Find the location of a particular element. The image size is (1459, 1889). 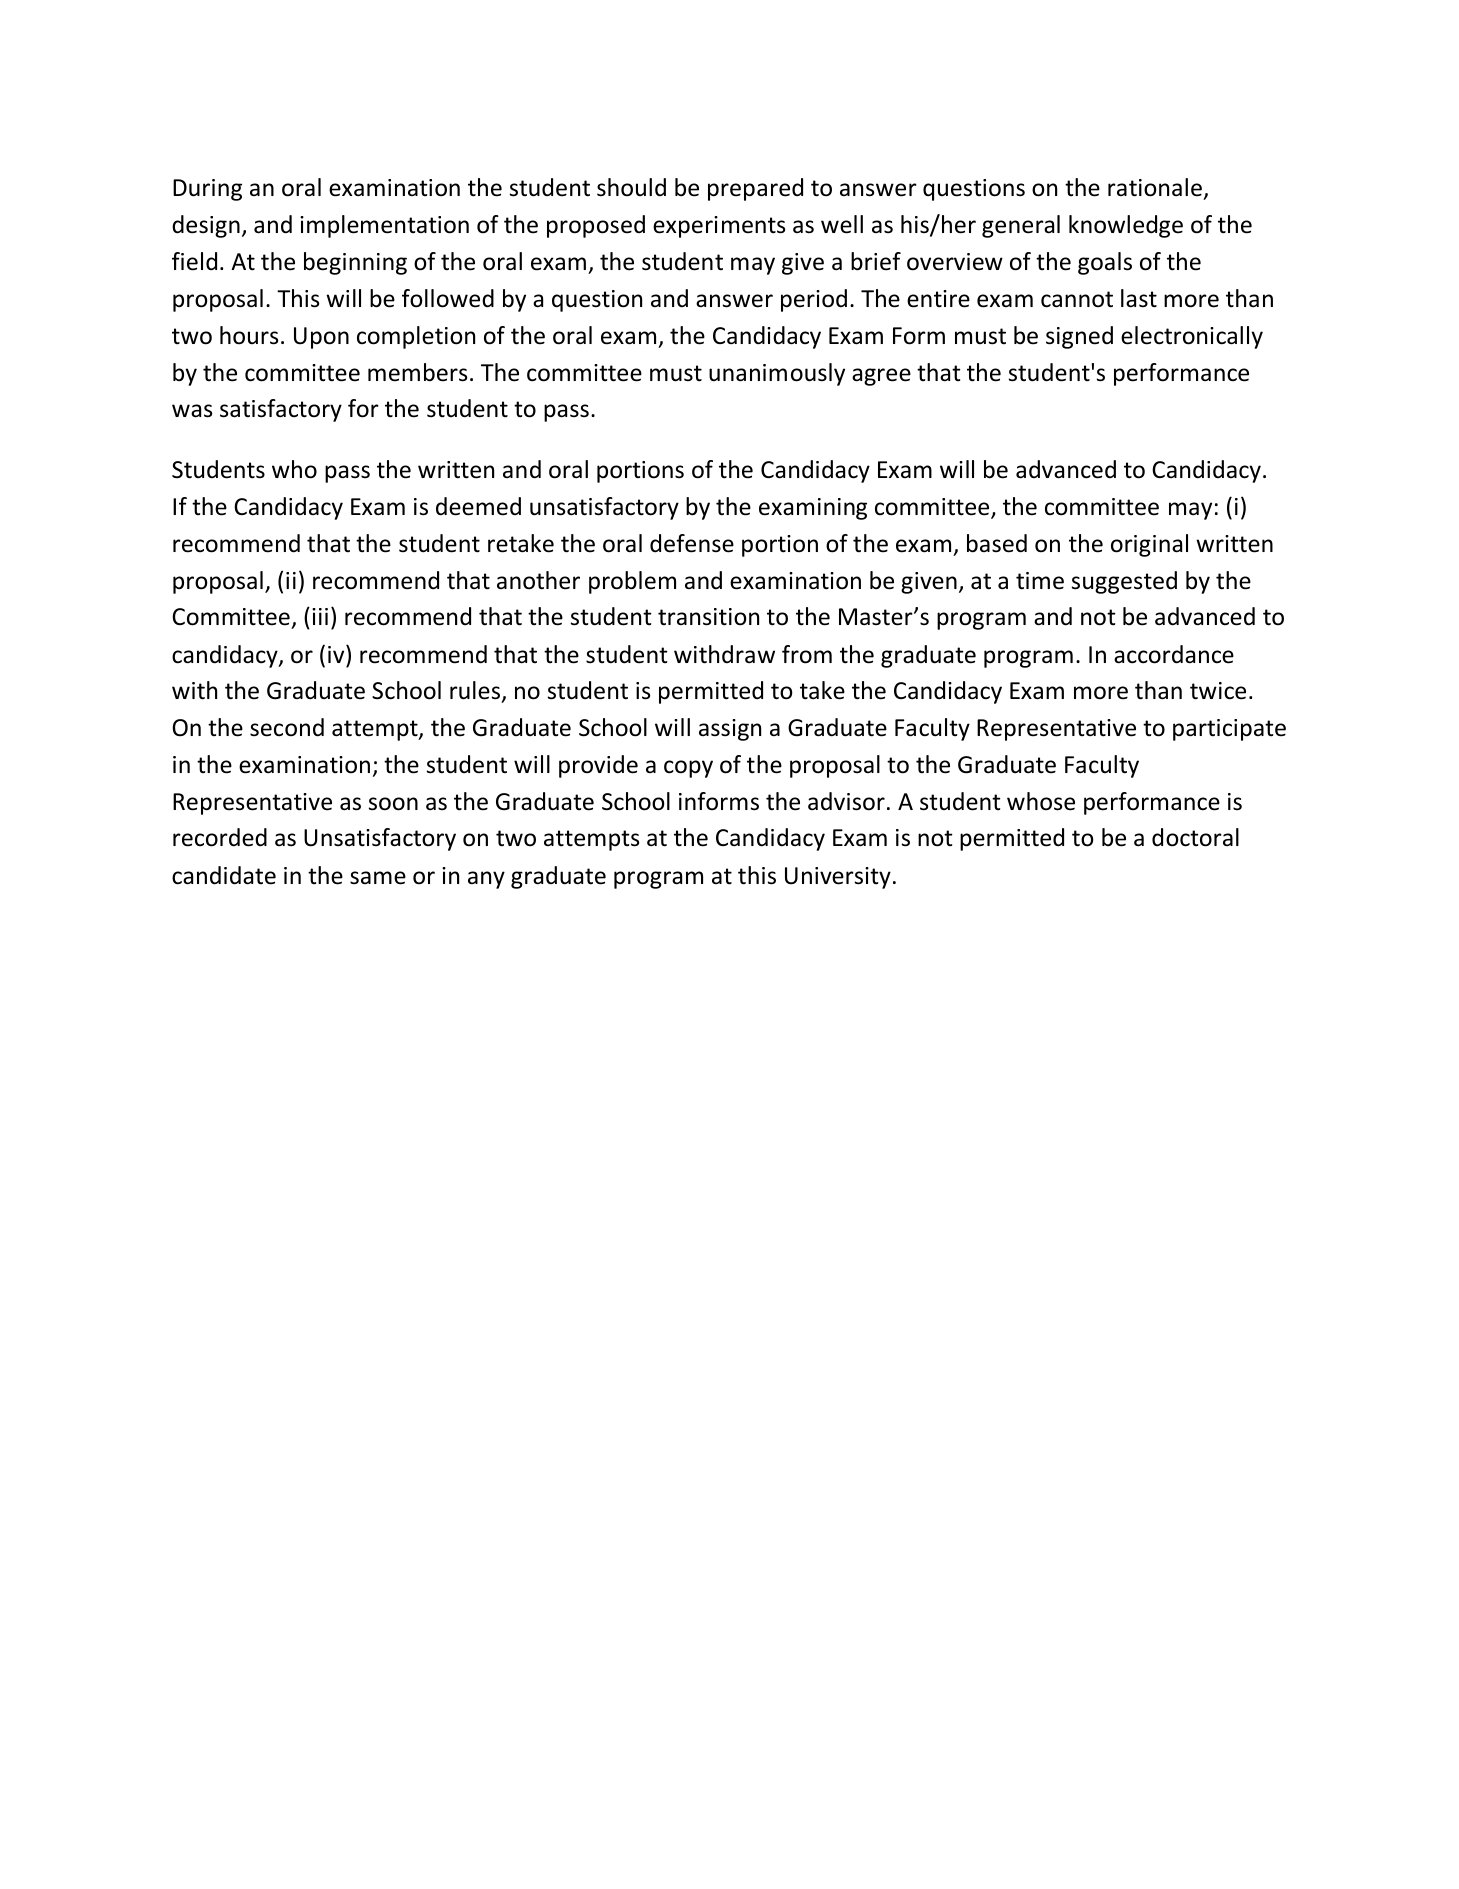

unanimously is located at coordinates (777, 374).
